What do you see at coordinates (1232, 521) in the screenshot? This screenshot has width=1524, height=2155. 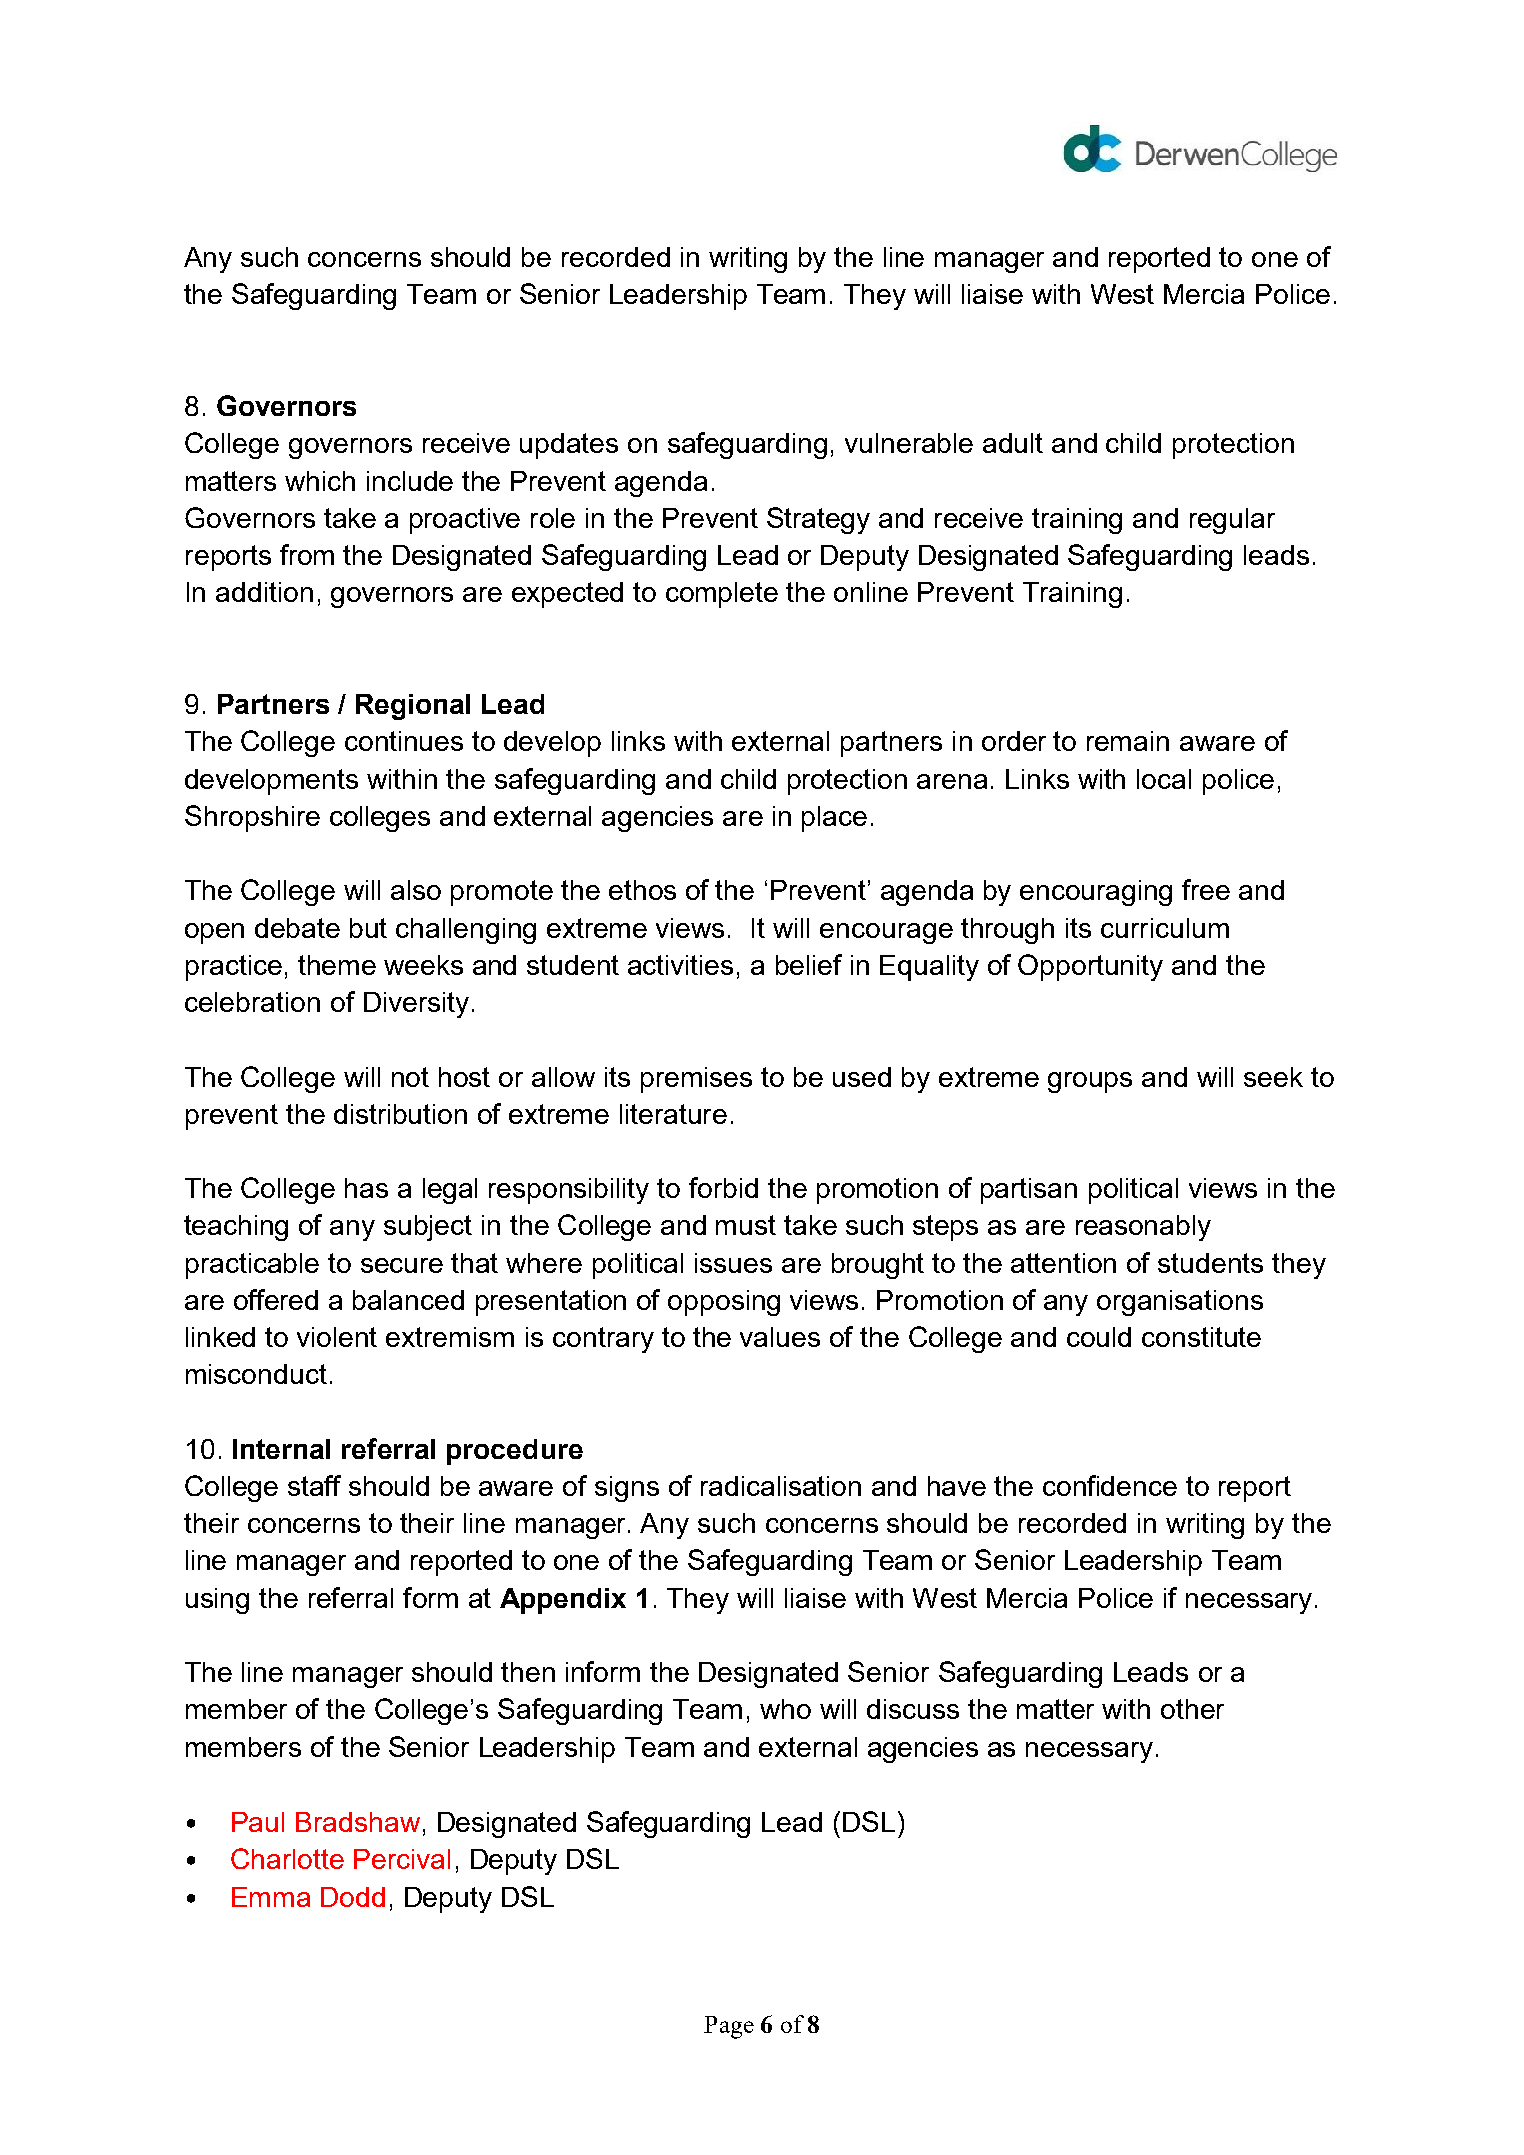 I see `regular` at bounding box center [1232, 521].
